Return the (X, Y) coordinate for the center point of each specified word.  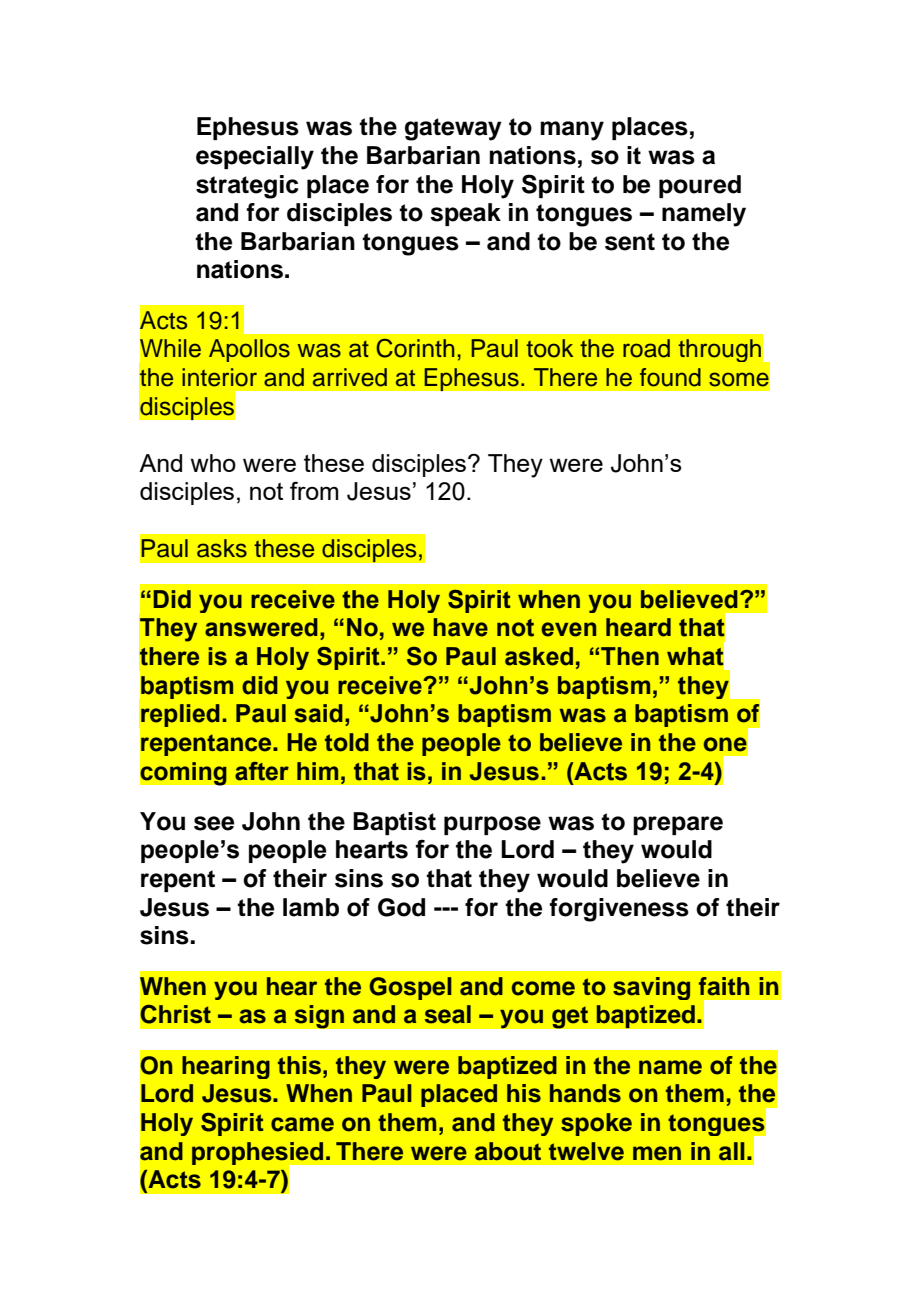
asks (222, 548)
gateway (453, 129)
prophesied (259, 1154)
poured (700, 186)
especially (255, 158)
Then (630, 656)
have (460, 627)
